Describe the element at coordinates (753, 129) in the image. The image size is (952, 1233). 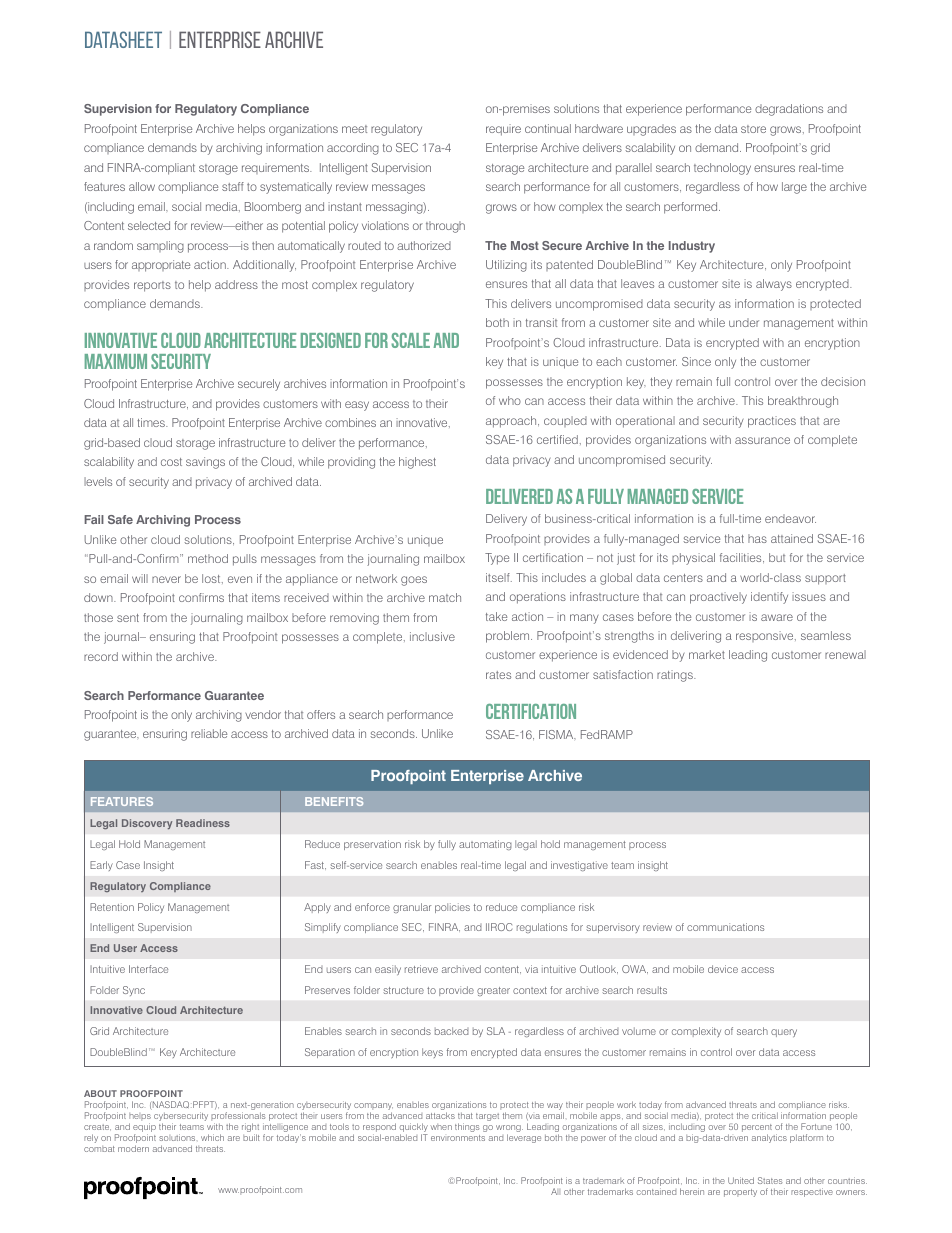
I see `store` at that location.
